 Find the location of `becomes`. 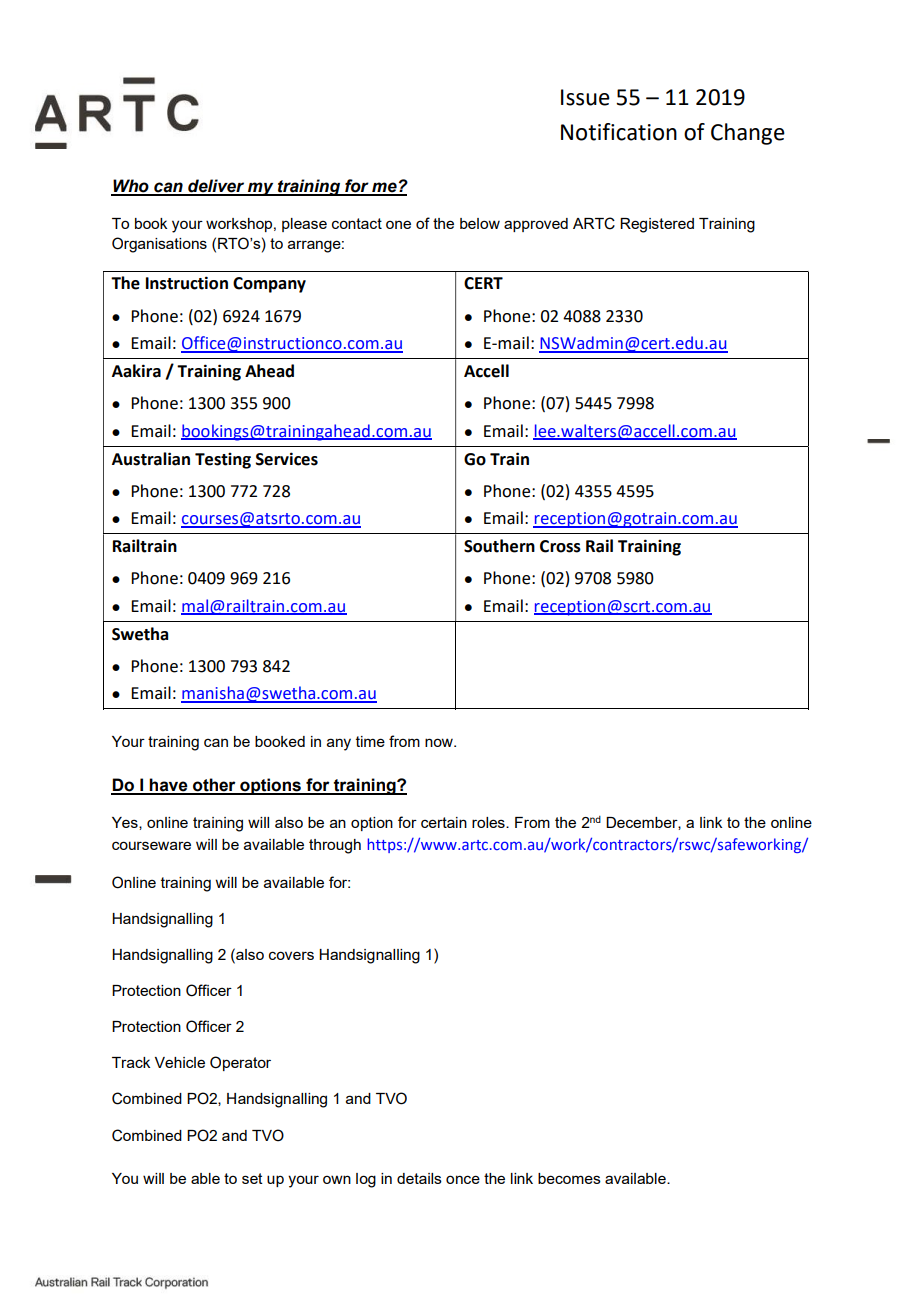

becomes is located at coordinates (569, 1178).
